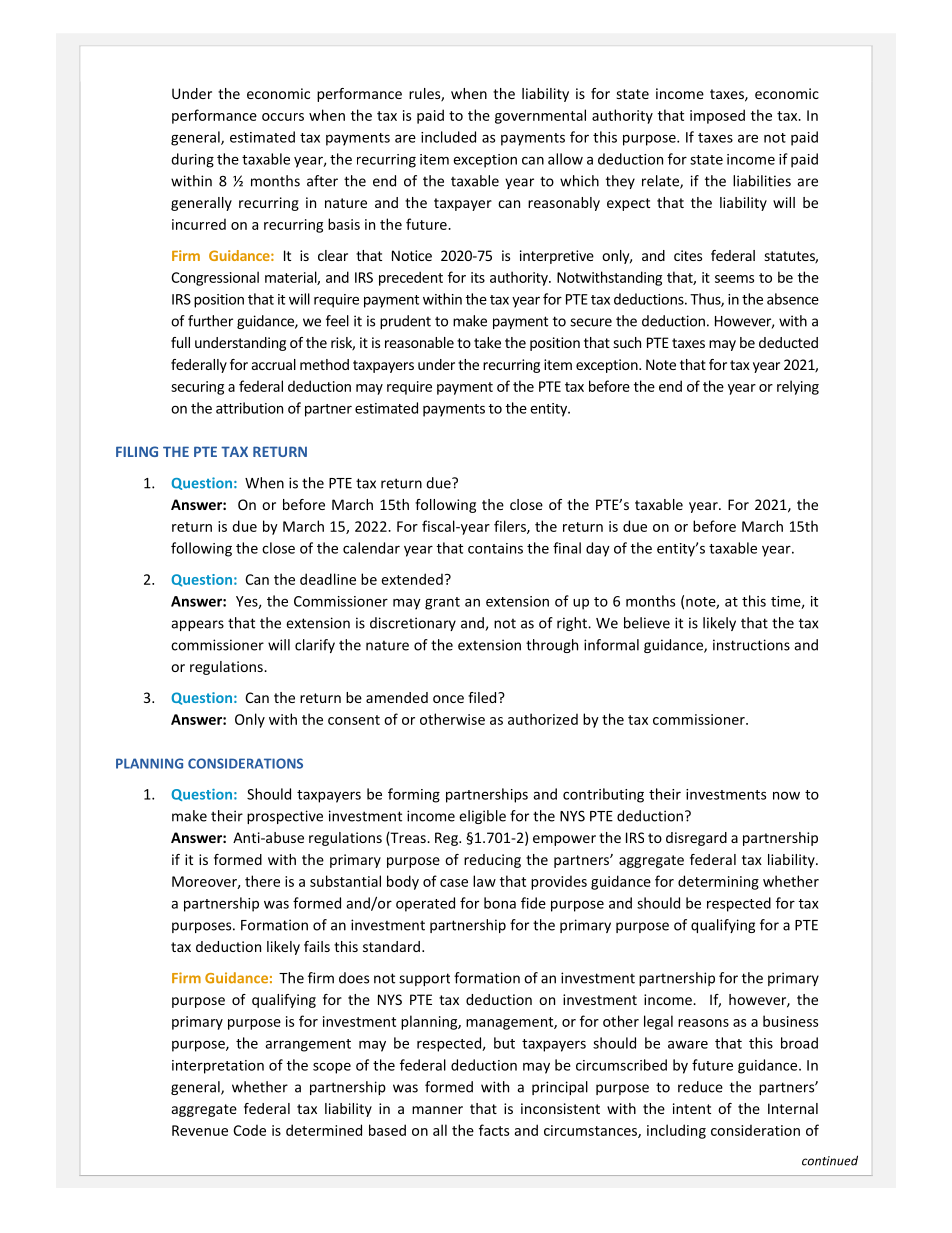  Describe the element at coordinates (511, 527) in the page. I see `filers` at that location.
